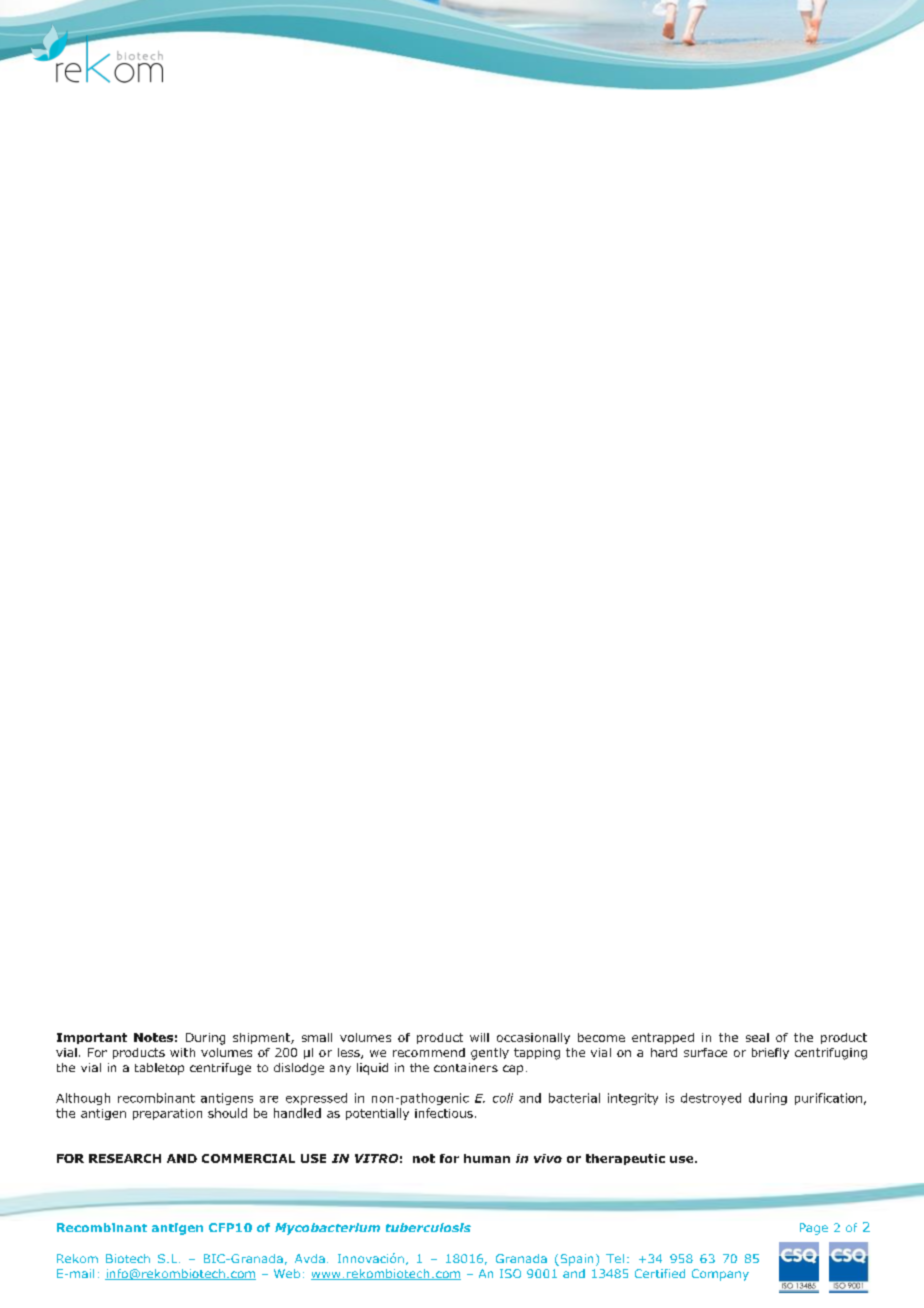 The width and height of the screenshot is (924, 1308). What do you see at coordinates (167, 1114) in the screenshot?
I see `preparation` at bounding box center [167, 1114].
